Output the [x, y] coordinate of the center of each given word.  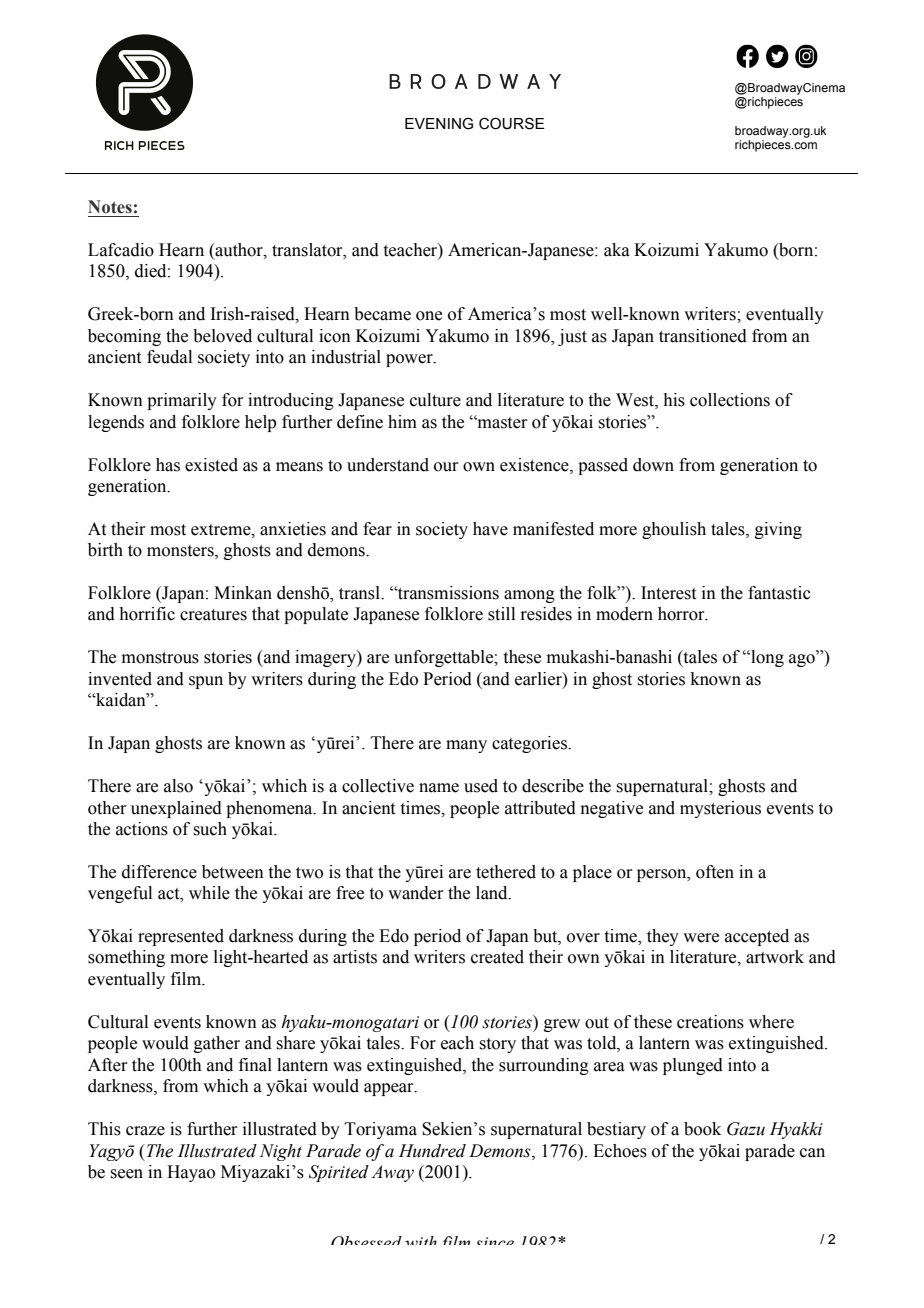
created [497, 957]
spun [206, 682]
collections [730, 400]
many [466, 746]
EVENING [439, 123]
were [701, 938]
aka [617, 250]
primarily [182, 401]
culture [435, 400]
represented [181, 937]
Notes [110, 207]
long [766, 658]
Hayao [191, 1173]
